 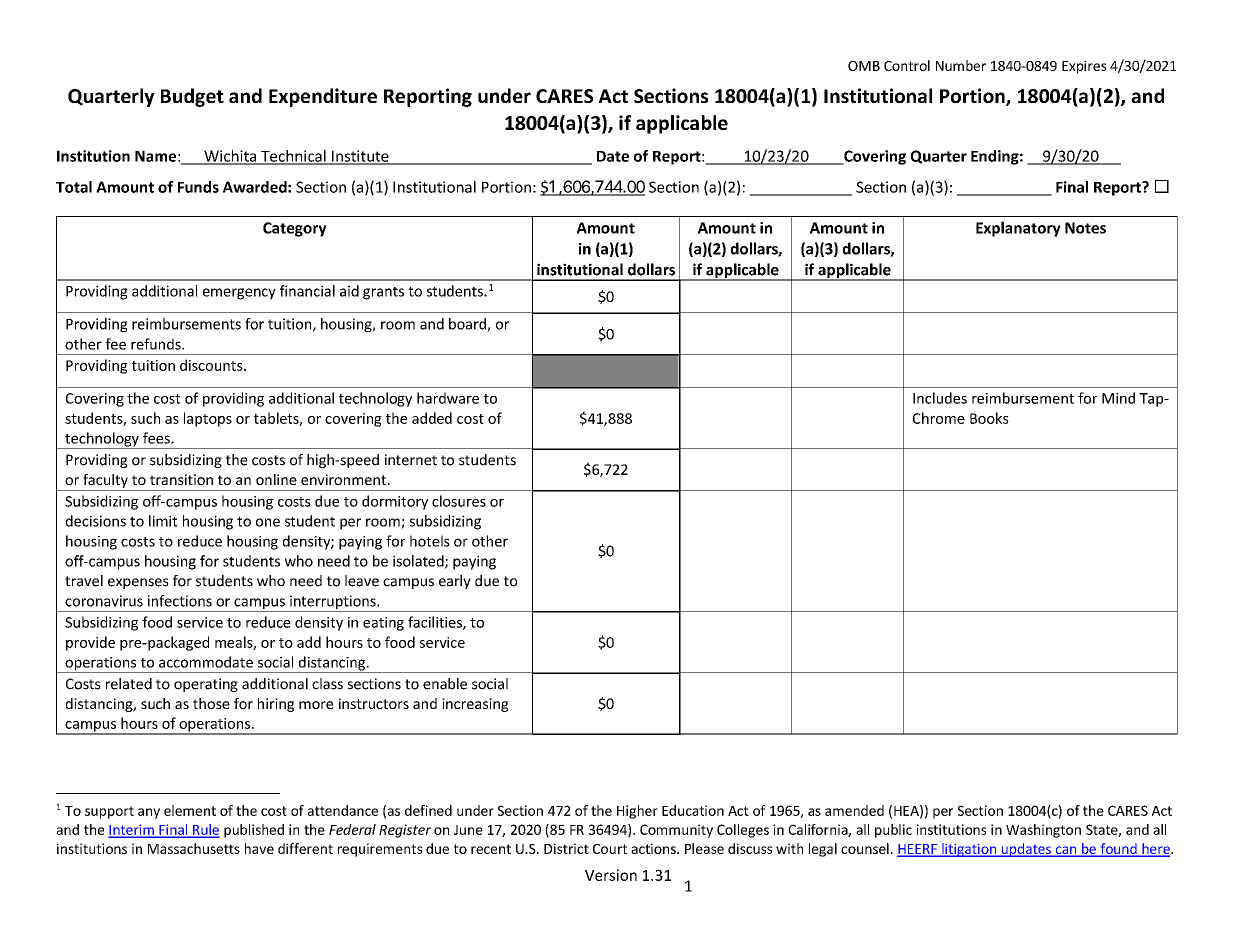 I want to click on hardware, so click(x=448, y=398).
